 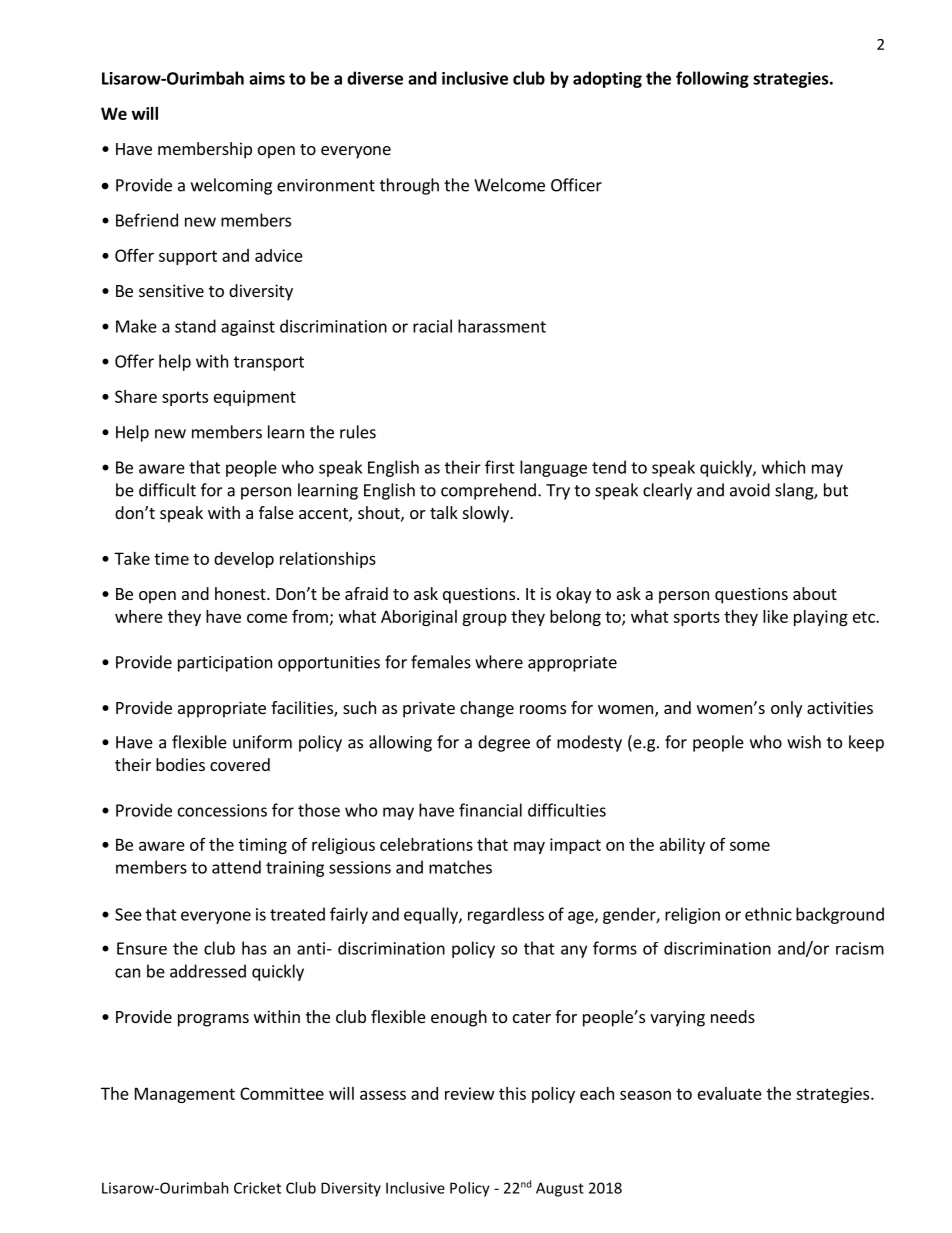 What do you see at coordinates (775, 616) in the image?
I see `like` at bounding box center [775, 616].
